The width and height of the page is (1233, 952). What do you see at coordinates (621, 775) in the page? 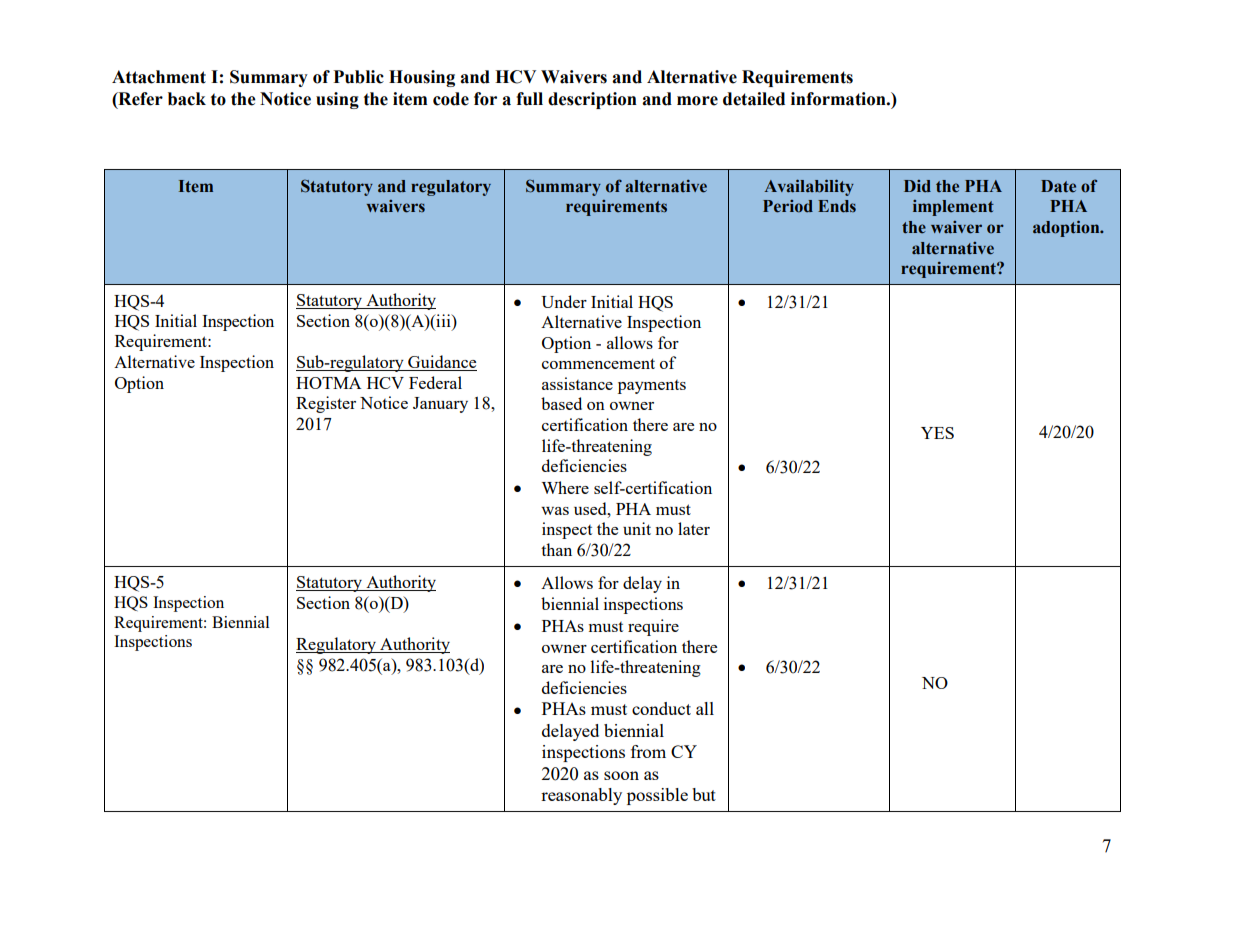
I see `soon` at bounding box center [621, 775].
